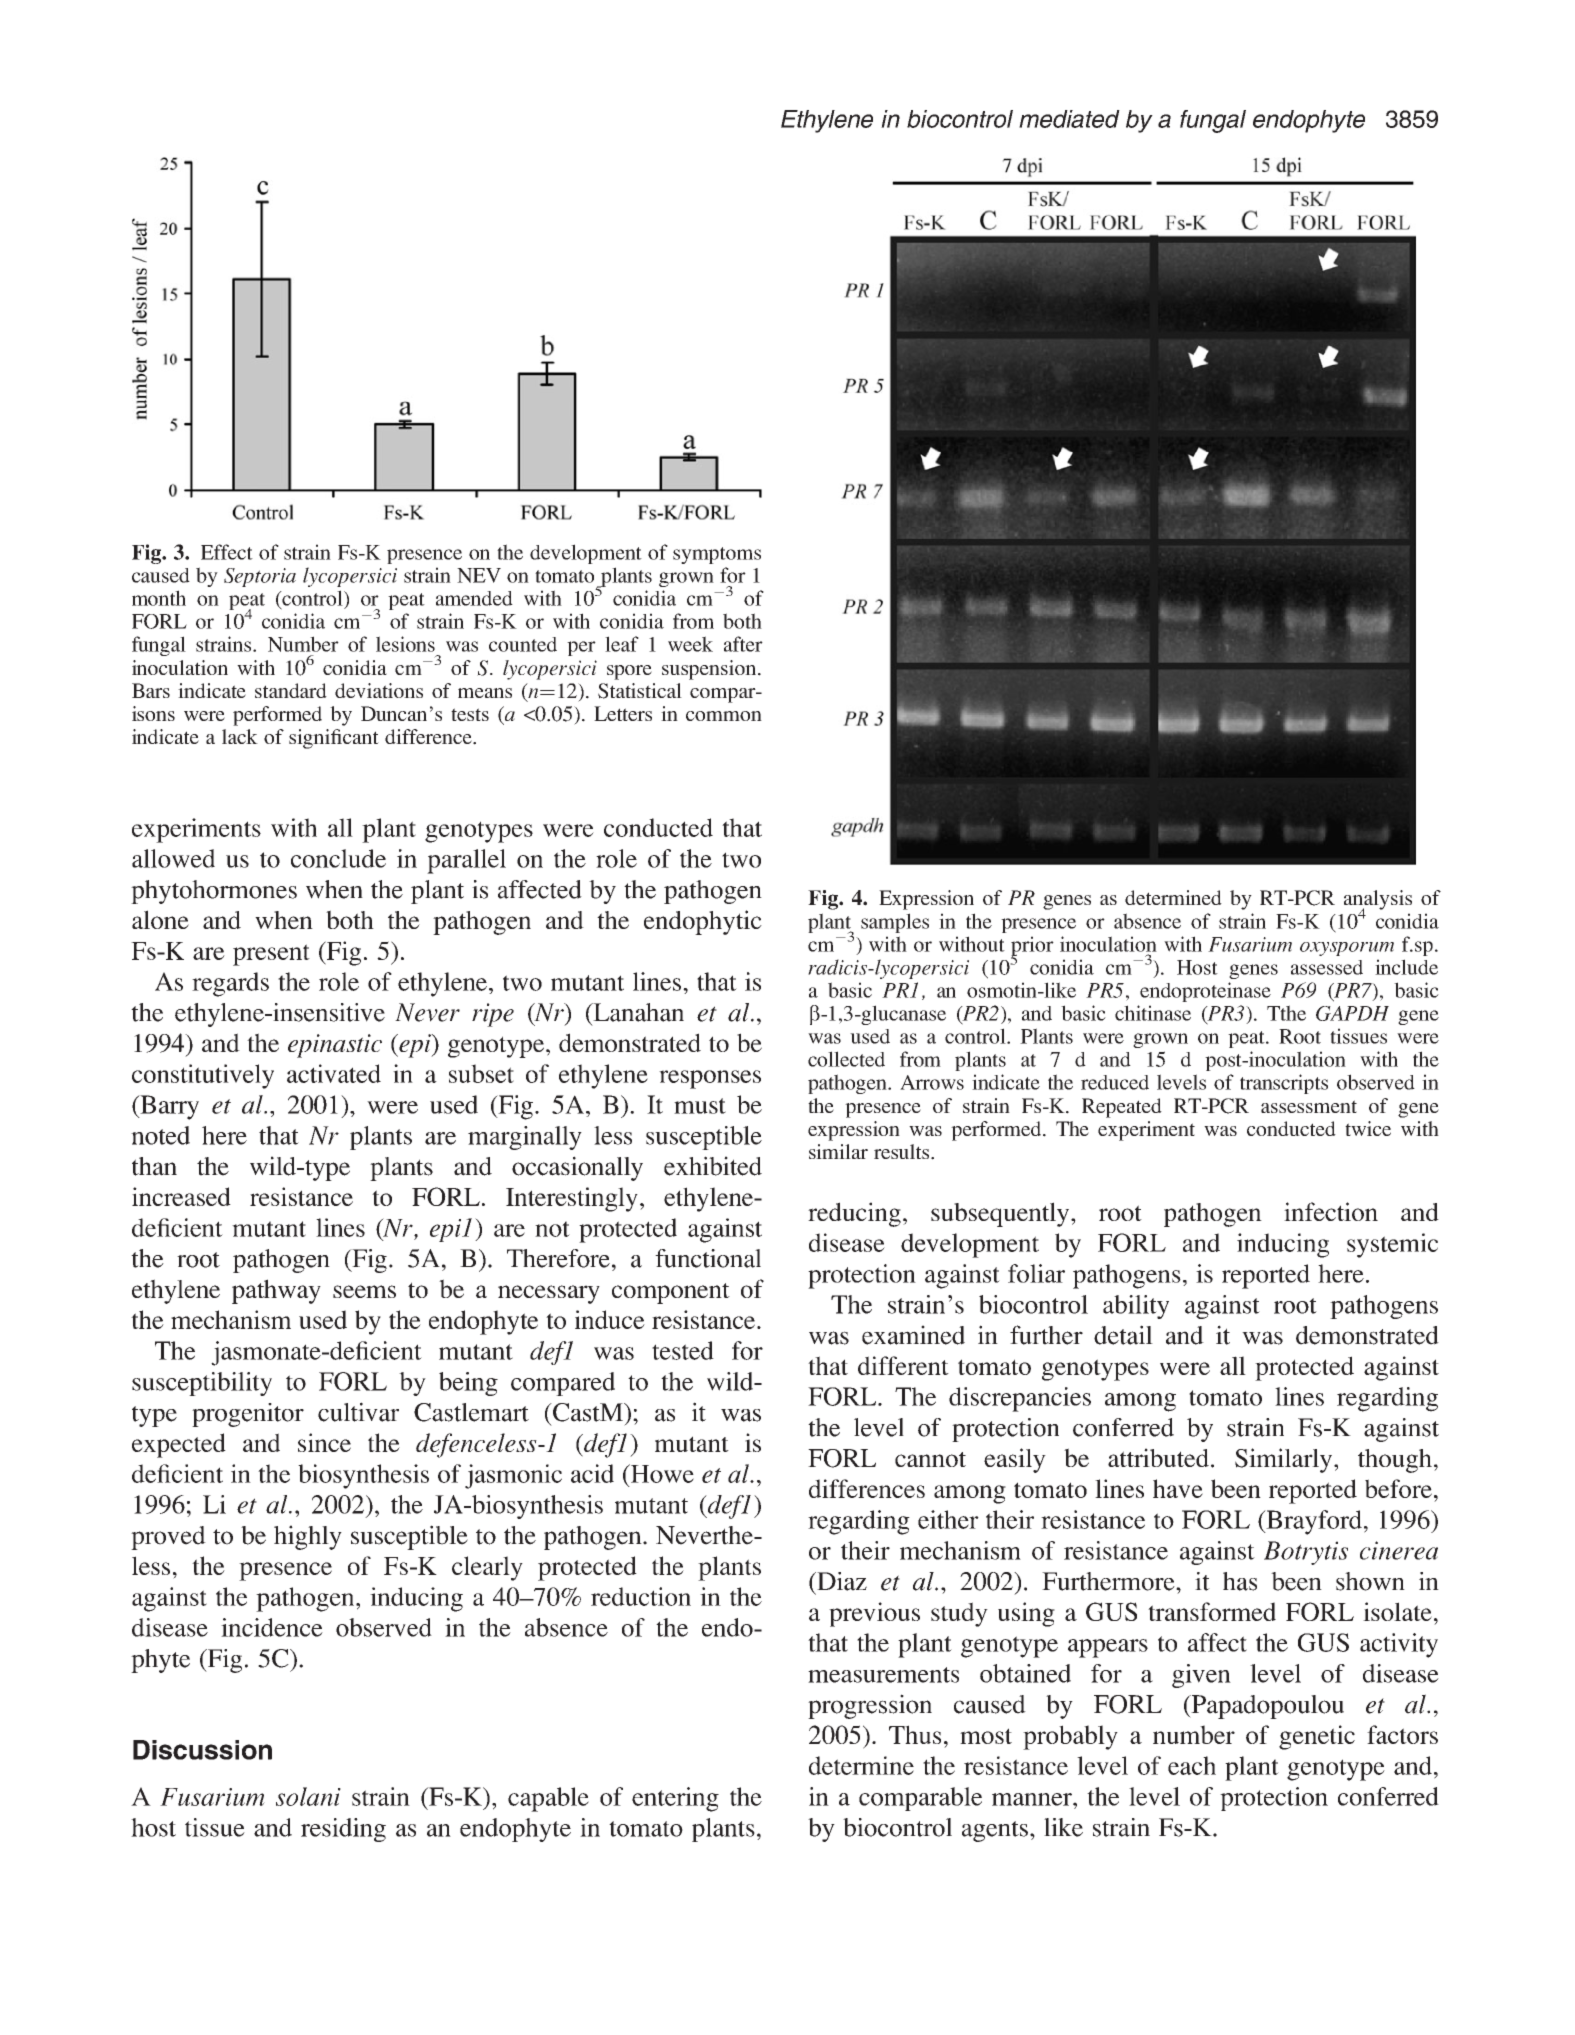 This page has width=1575, height=2035. Describe the element at coordinates (343, 1830) in the page. I see `residing` at that location.
